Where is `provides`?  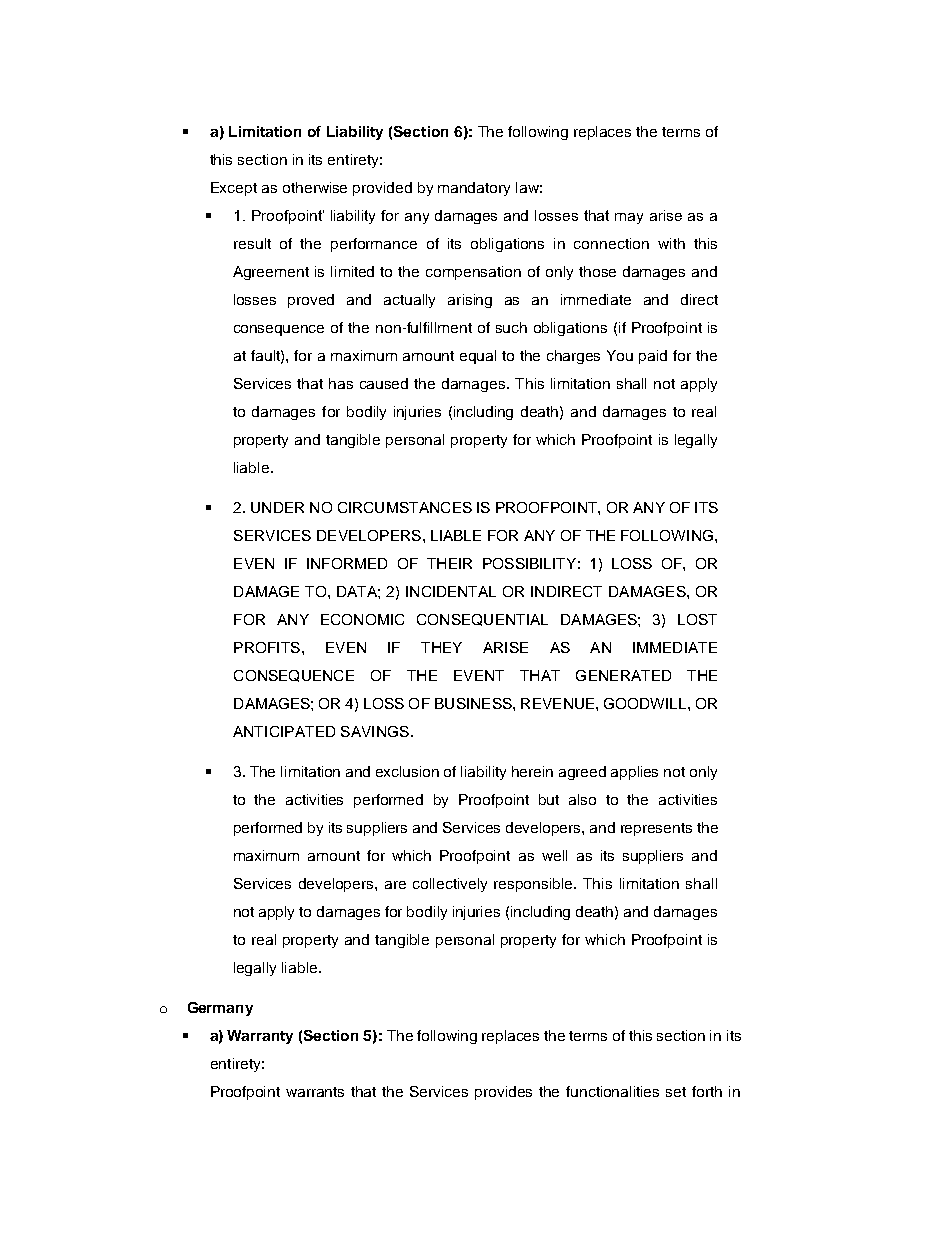 provides is located at coordinates (503, 1093).
